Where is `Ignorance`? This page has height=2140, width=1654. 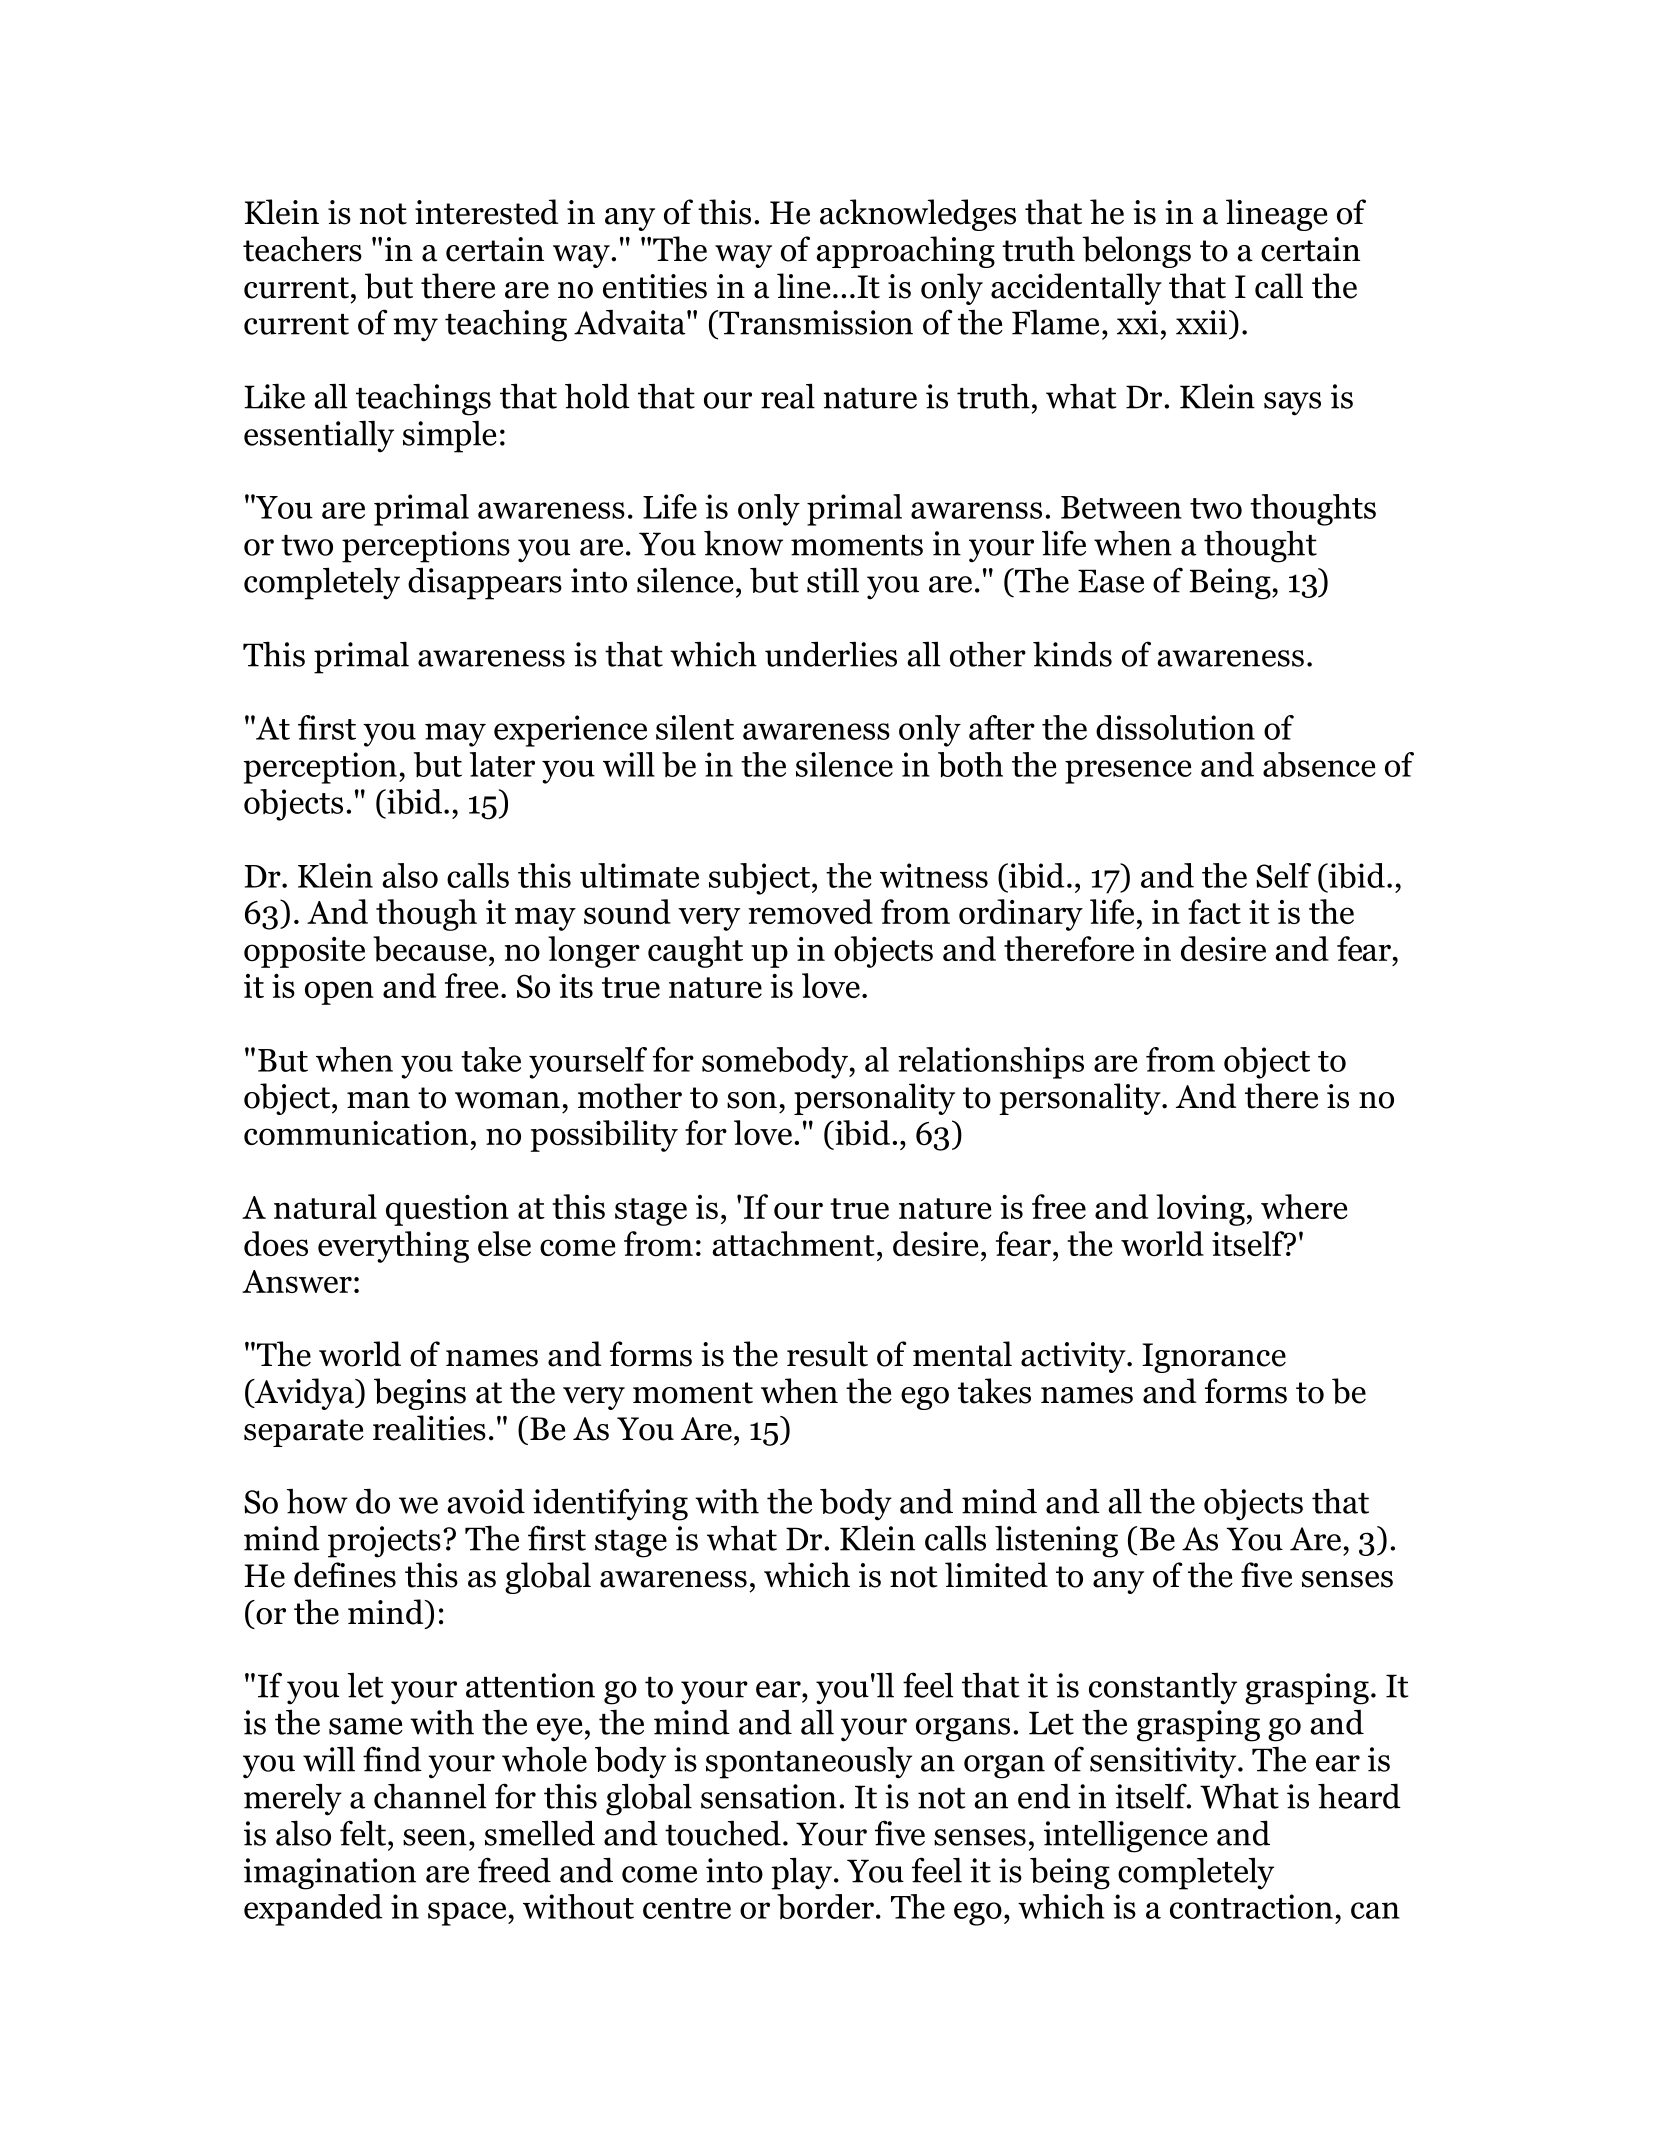 Ignorance is located at coordinates (1214, 1358).
